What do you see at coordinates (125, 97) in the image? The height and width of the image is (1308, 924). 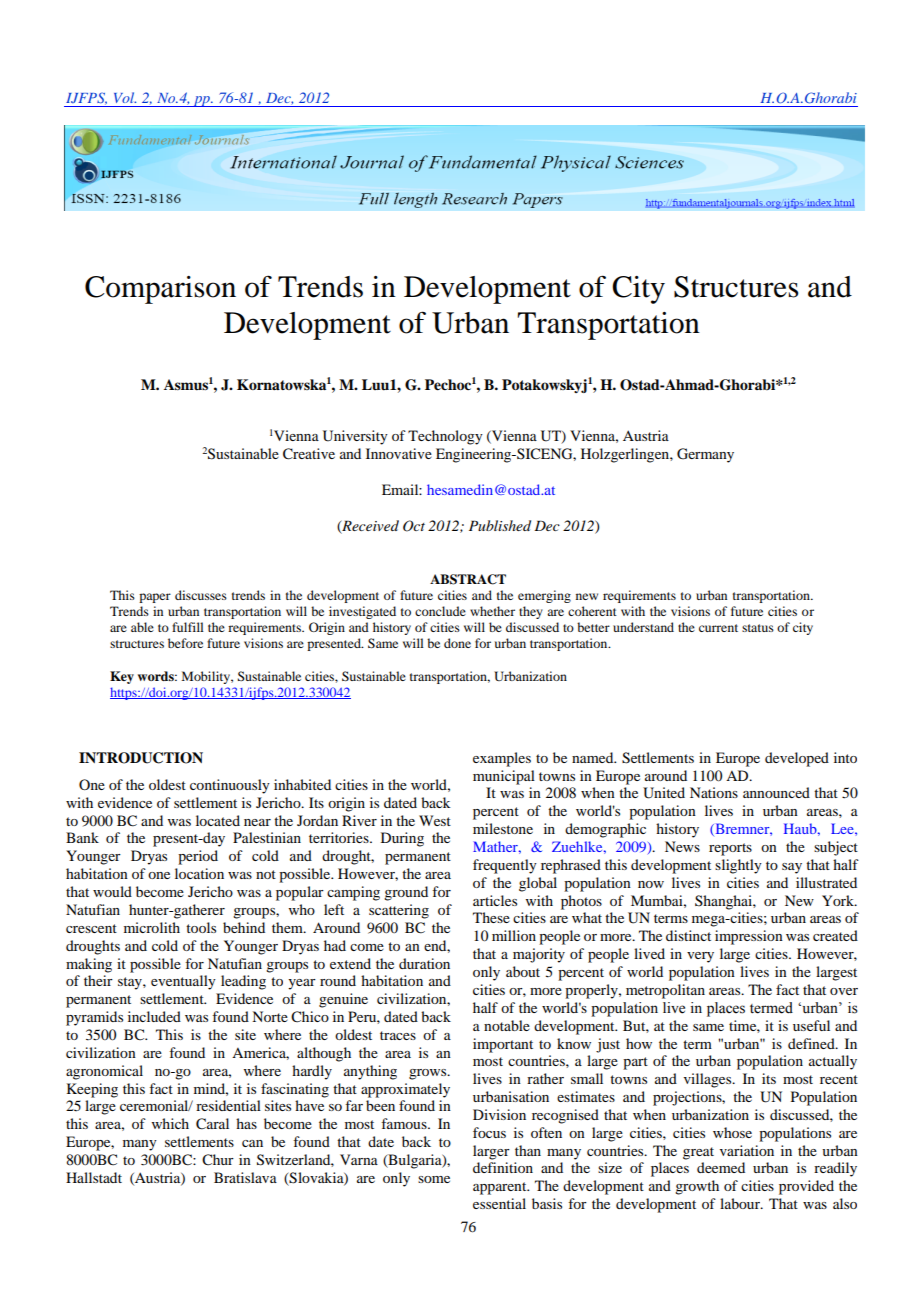 I see `Vol` at bounding box center [125, 97].
